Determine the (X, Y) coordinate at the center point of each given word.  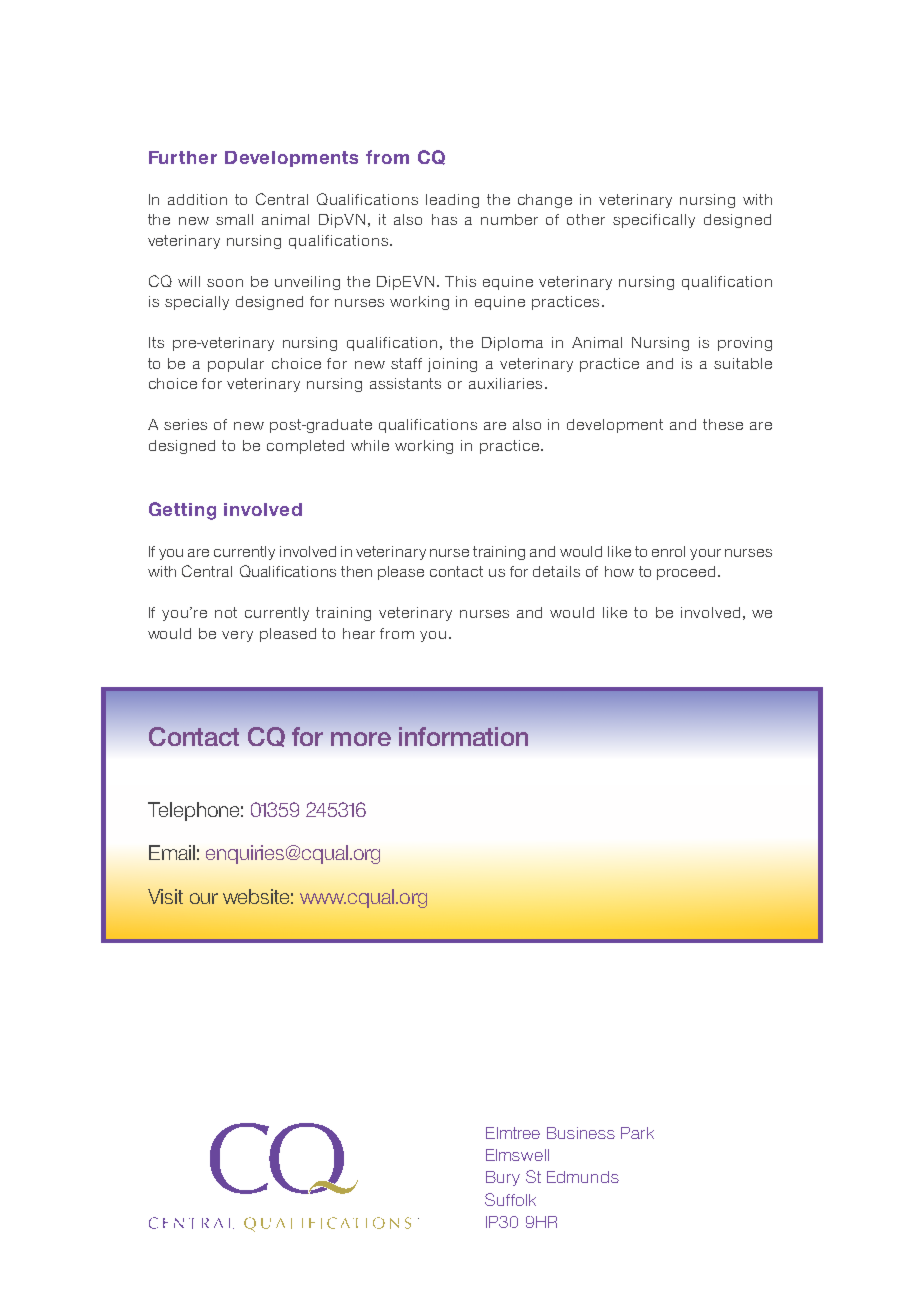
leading (452, 201)
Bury (503, 1178)
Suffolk (510, 1199)
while (370, 445)
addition (197, 199)
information (463, 736)
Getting (182, 511)
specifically (654, 221)
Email (172, 852)
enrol (668, 551)
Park (637, 1133)
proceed (686, 573)
